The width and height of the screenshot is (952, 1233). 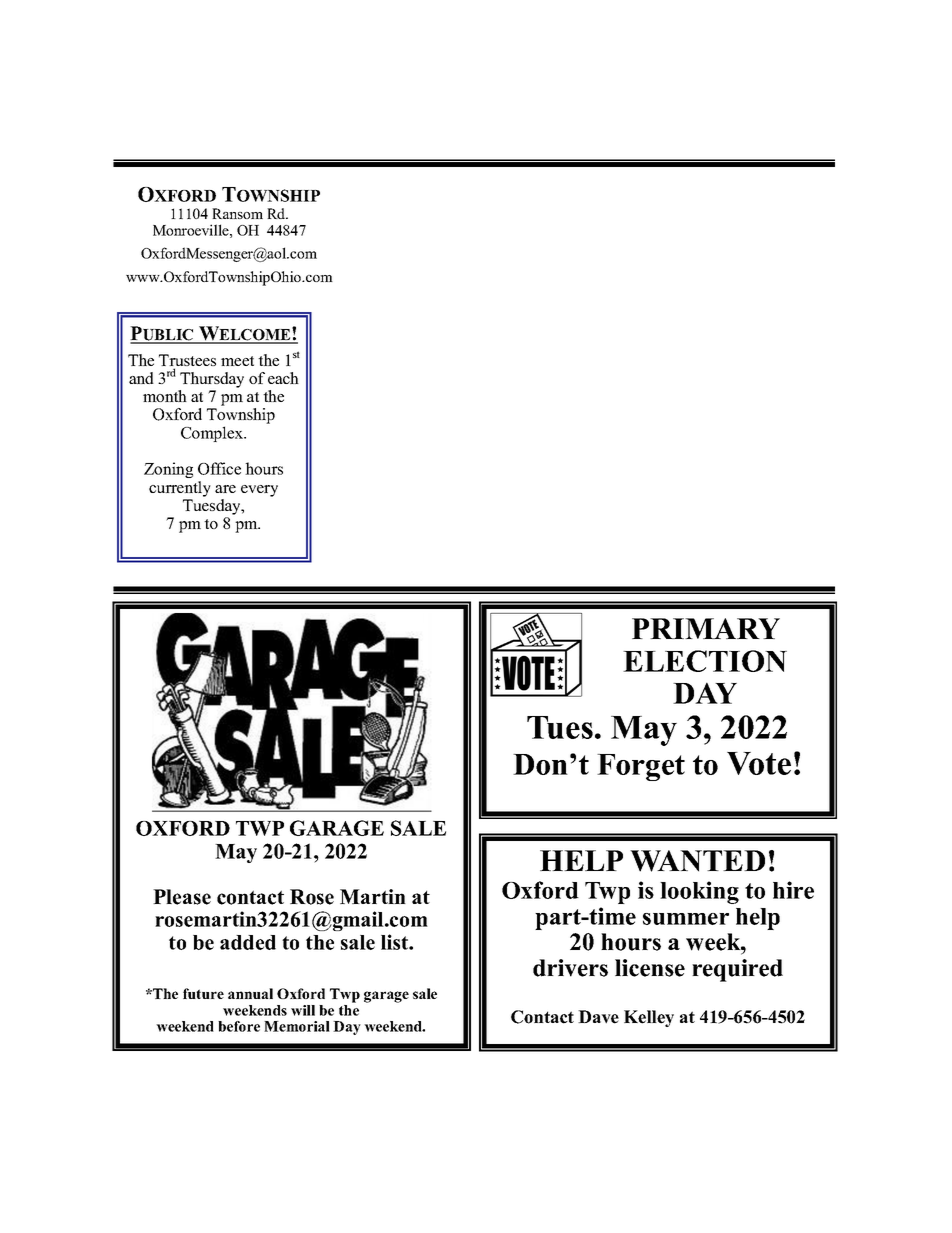 I want to click on drivers, so click(x=570, y=968).
